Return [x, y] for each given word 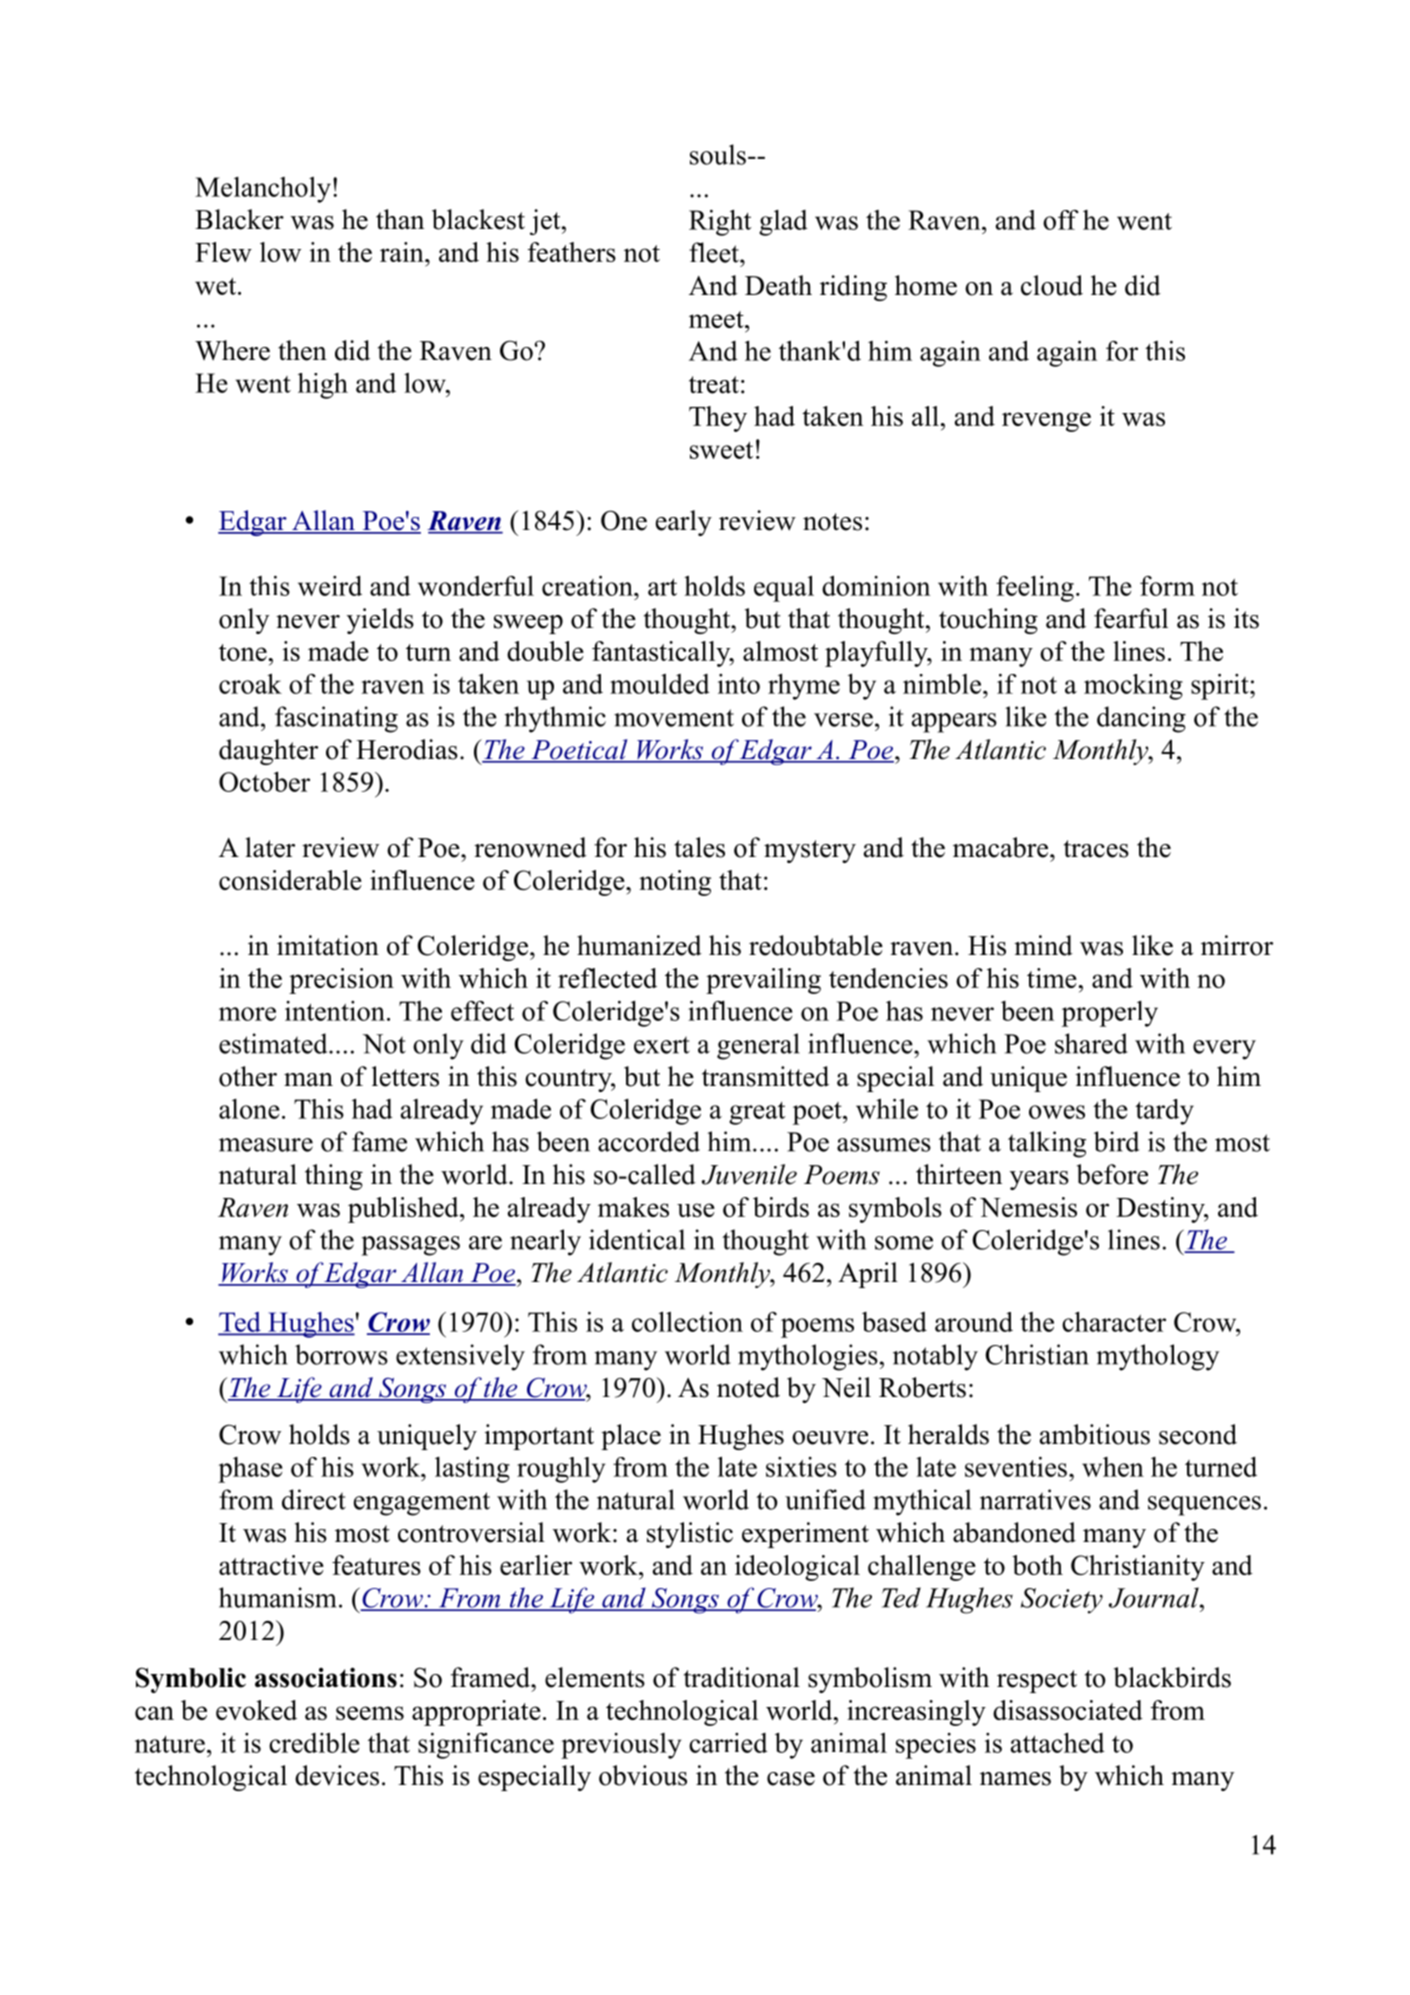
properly [1110, 1014]
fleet [715, 252]
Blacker [239, 219]
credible [314, 1742]
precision [341, 981]
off [1061, 220]
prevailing [763, 981]
